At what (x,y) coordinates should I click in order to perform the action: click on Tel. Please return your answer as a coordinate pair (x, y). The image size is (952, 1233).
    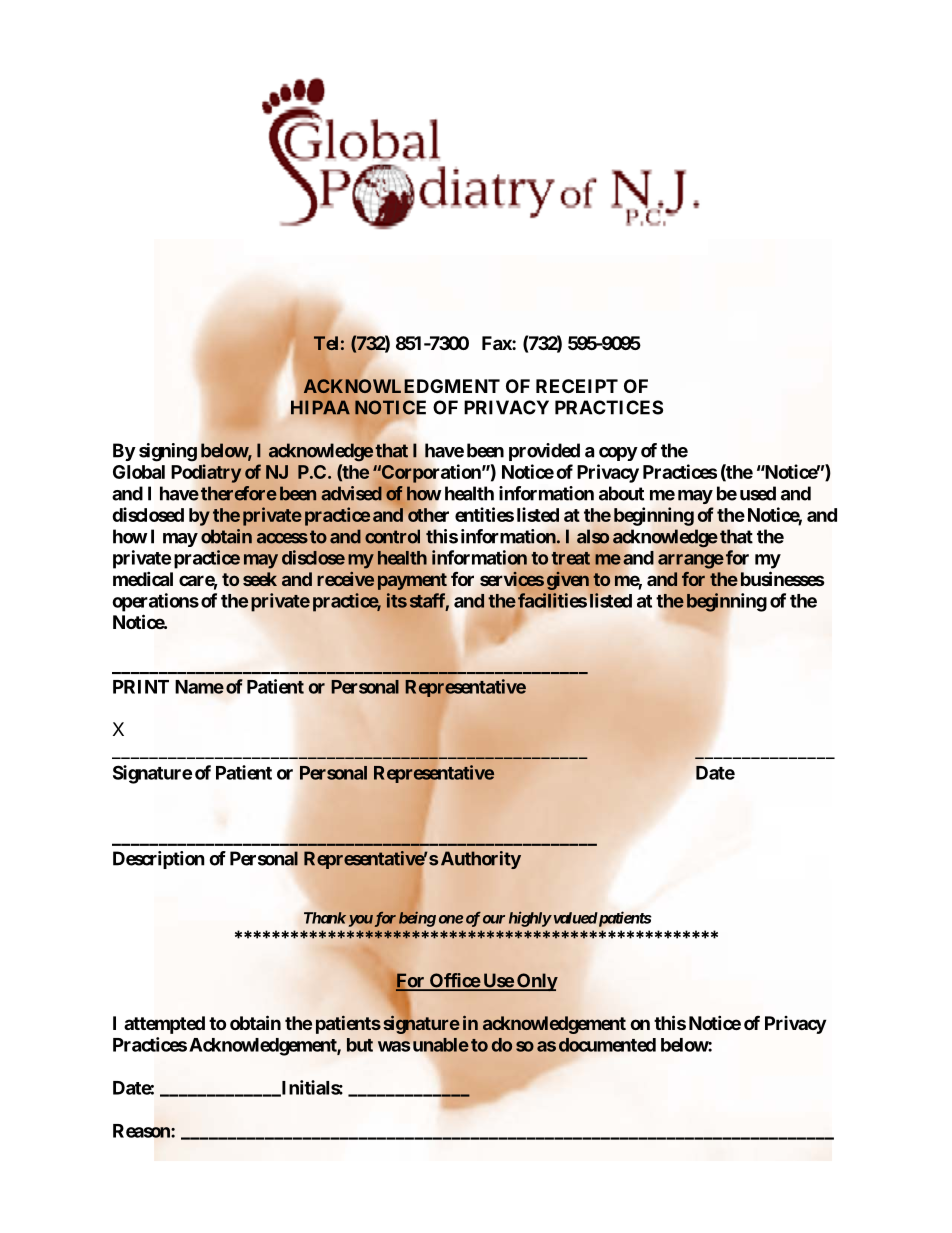
    Looking at the image, I should click on (326, 343).
